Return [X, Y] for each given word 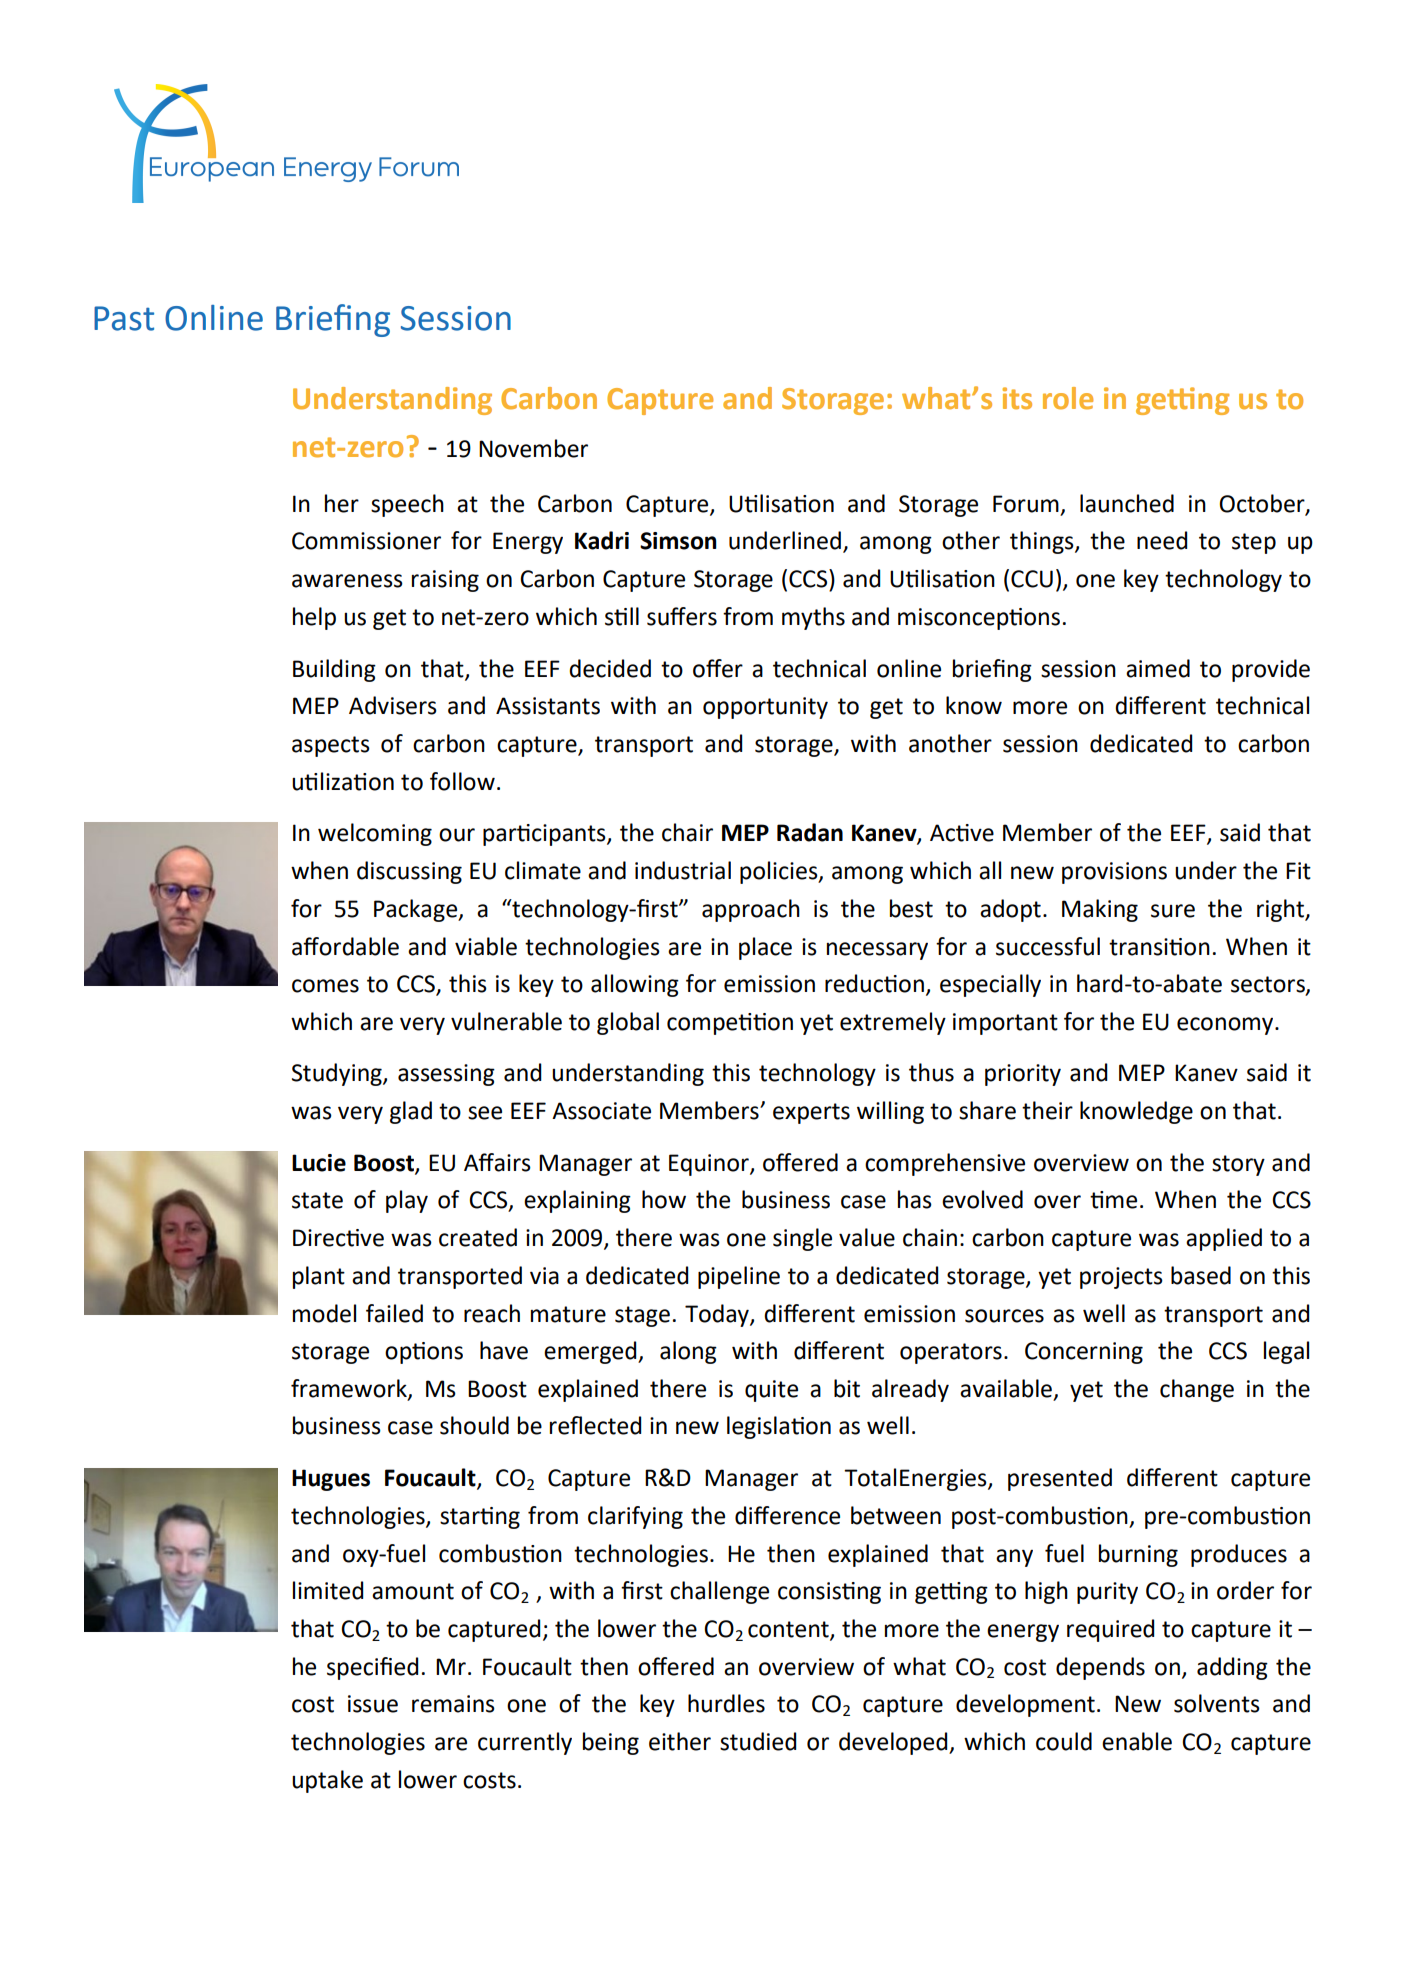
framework [350, 1389]
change [1197, 1390]
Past [124, 318]
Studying [338, 1074]
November [533, 448]
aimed [1158, 668]
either [680, 1741]
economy [1226, 1026]
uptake [327, 1781]
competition [730, 1024]
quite [771, 1391]
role [1068, 398]
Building [334, 670]
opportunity [765, 708]
